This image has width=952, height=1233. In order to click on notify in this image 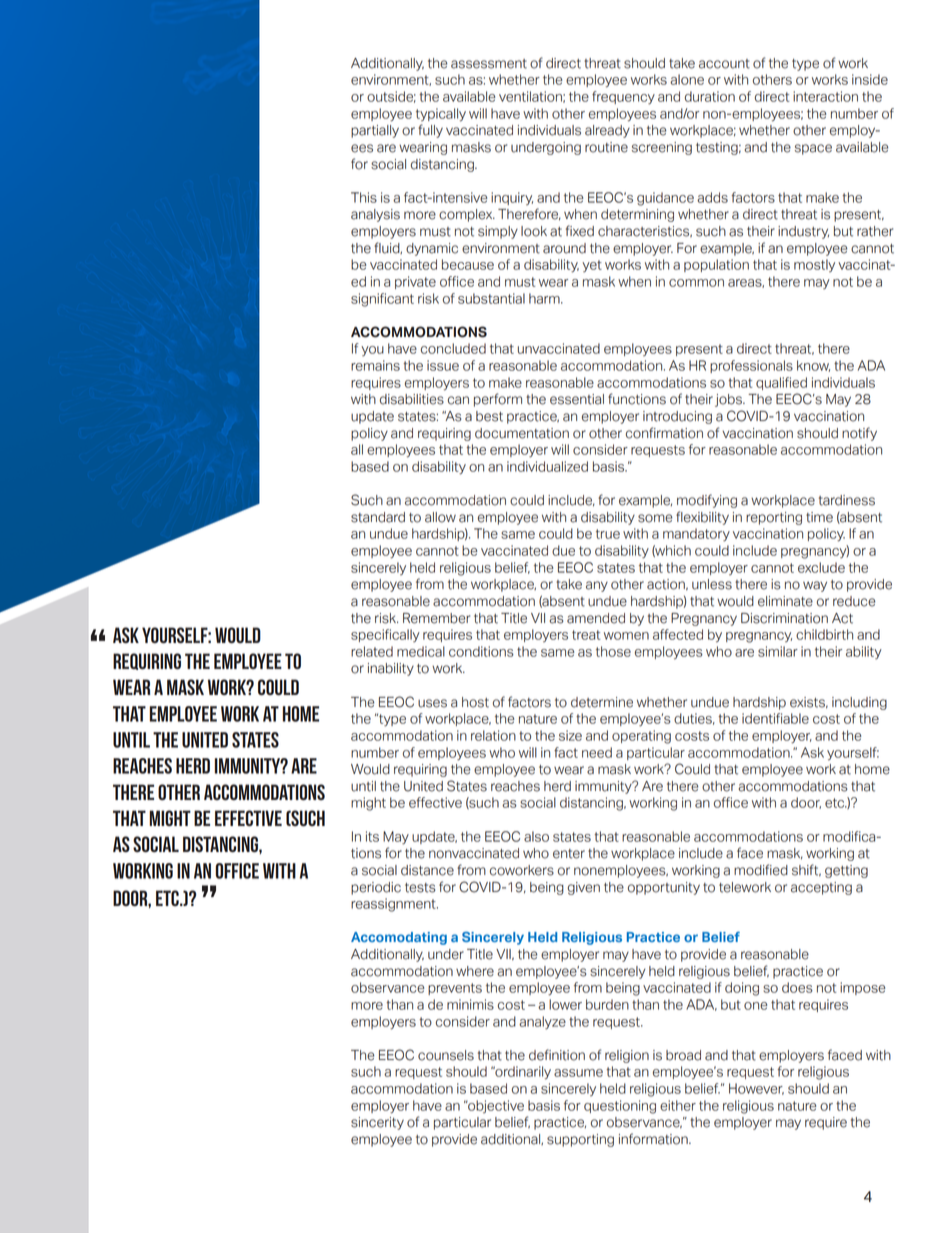, I will do `click(859, 434)`.
